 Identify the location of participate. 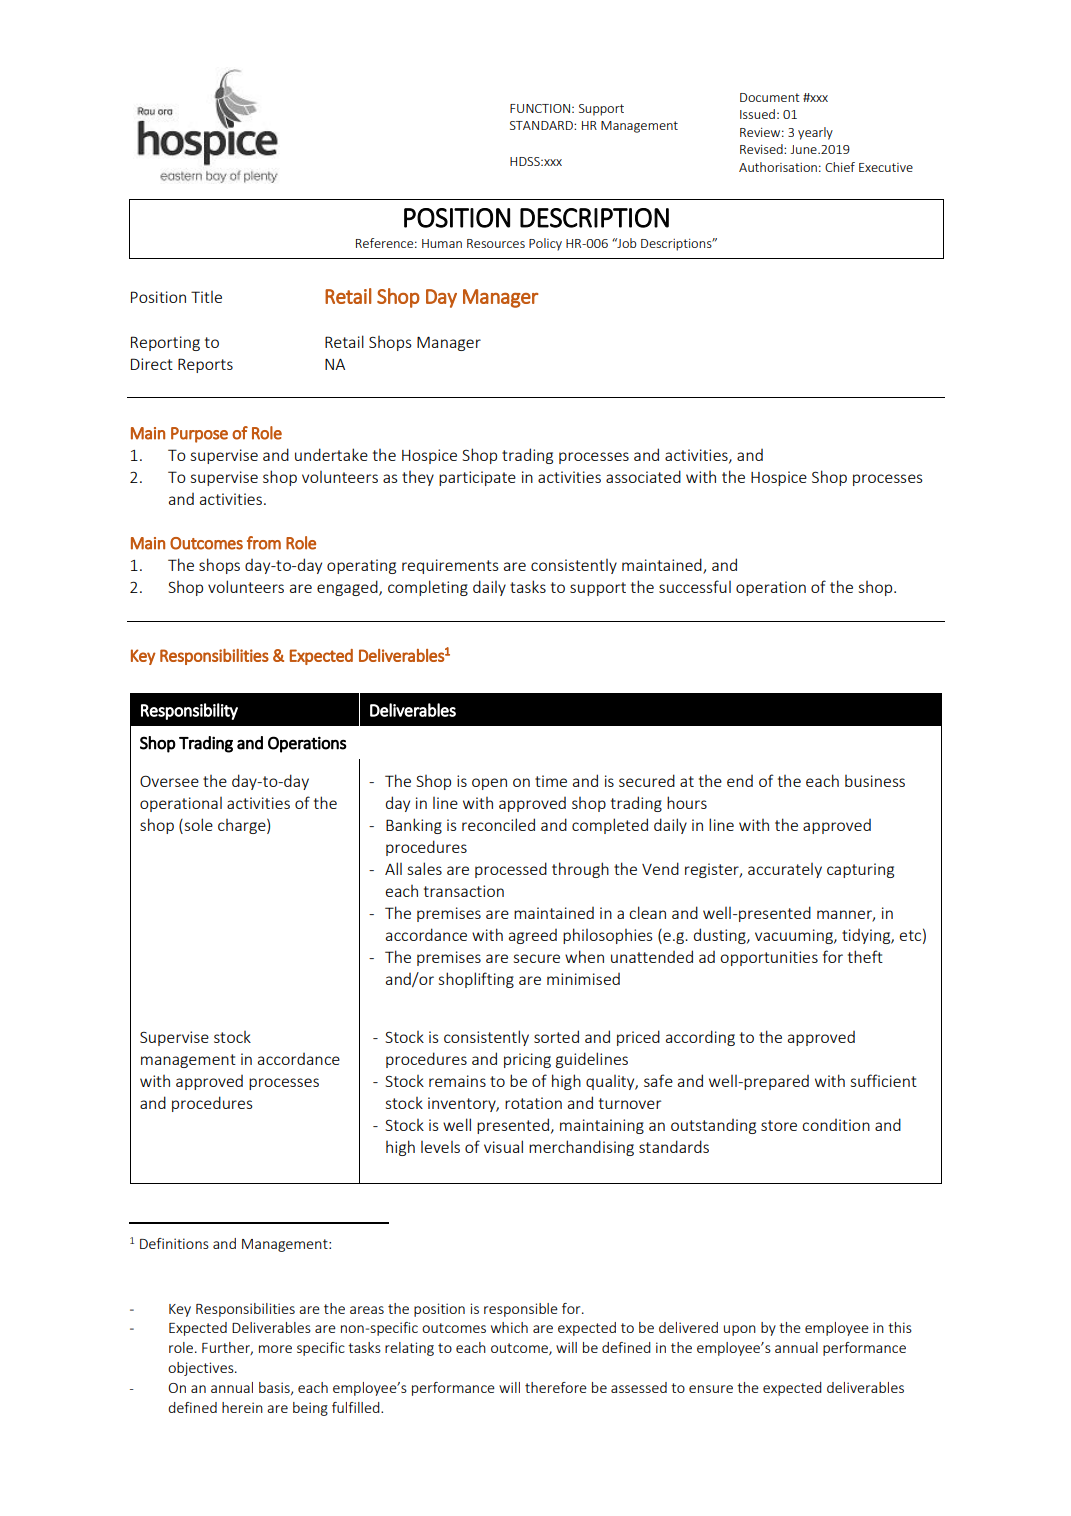
(477, 478).
